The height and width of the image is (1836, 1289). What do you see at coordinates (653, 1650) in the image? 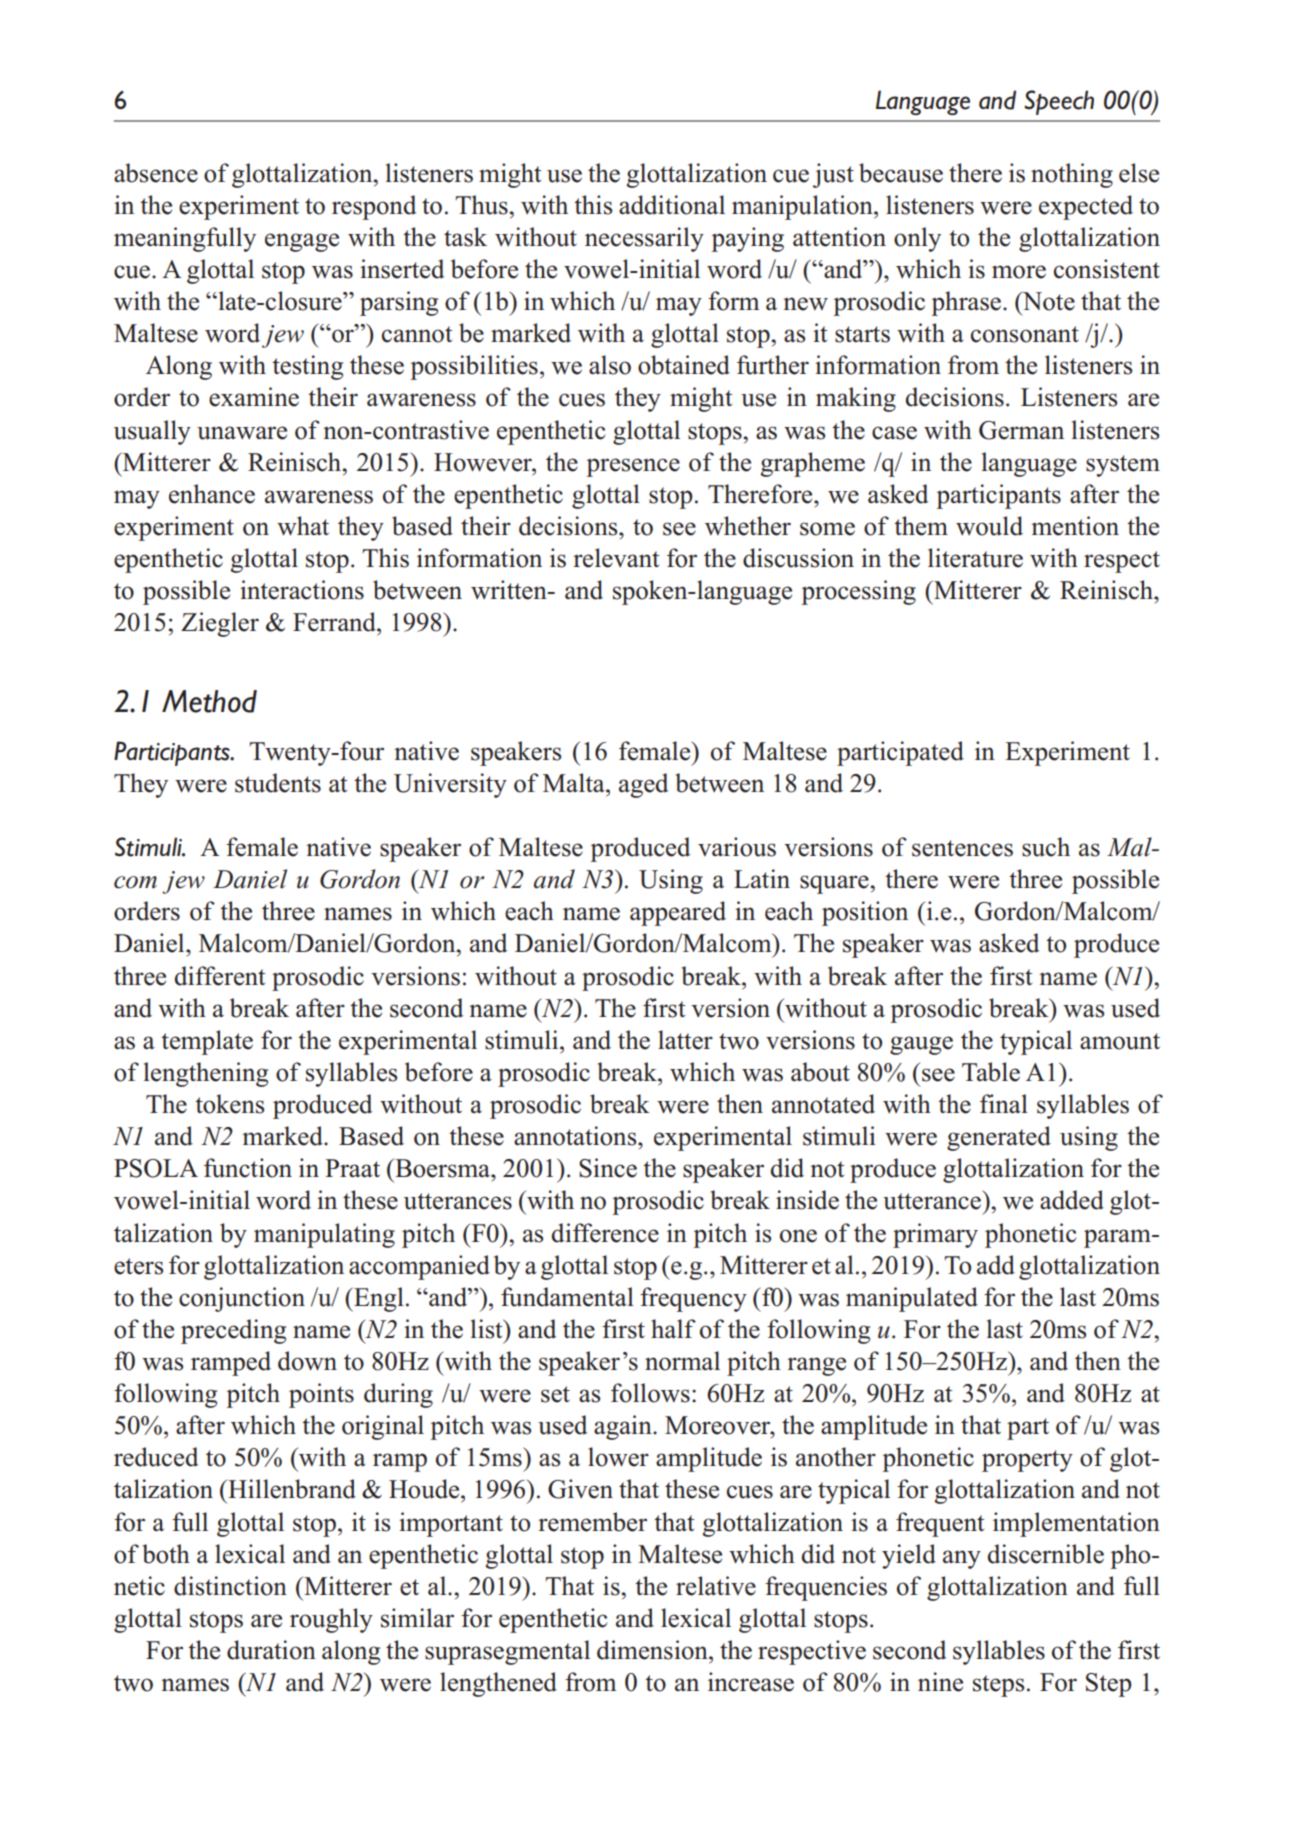
I see `dimension` at bounding box center [653, 1650].
